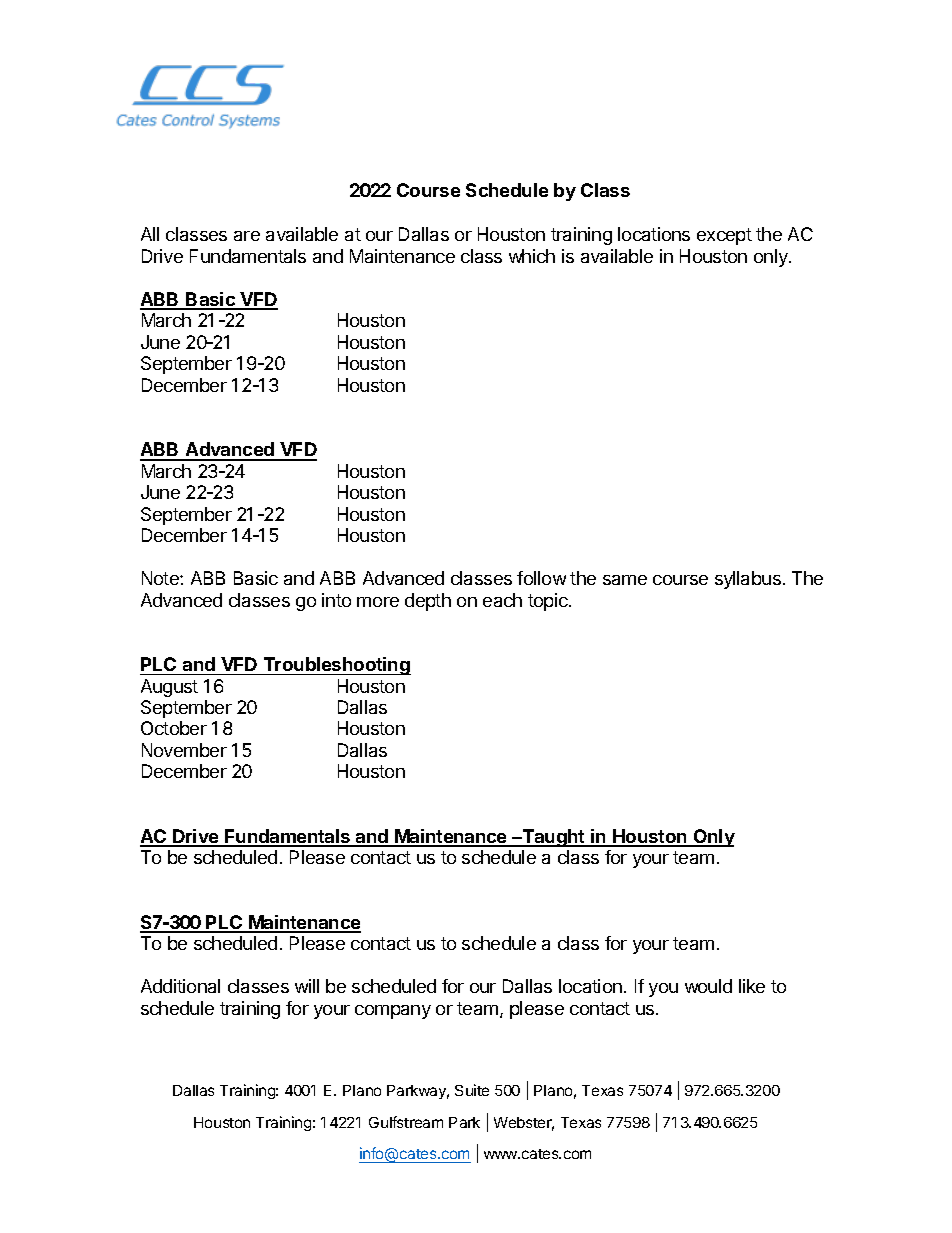  I want to click on Troubleshooting, so click(336, 666).
